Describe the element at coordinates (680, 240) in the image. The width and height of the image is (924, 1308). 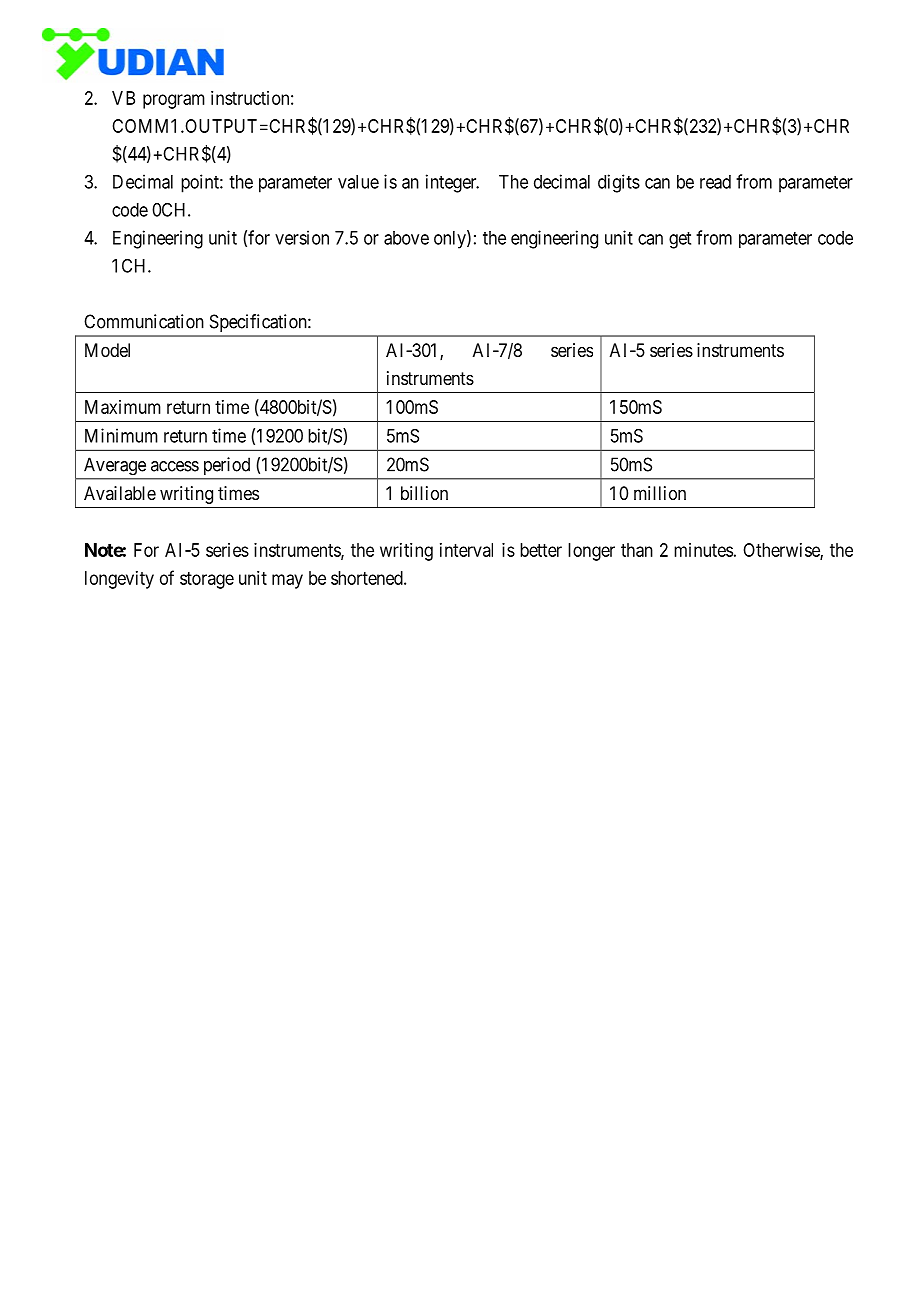
I see `get` at that location.
